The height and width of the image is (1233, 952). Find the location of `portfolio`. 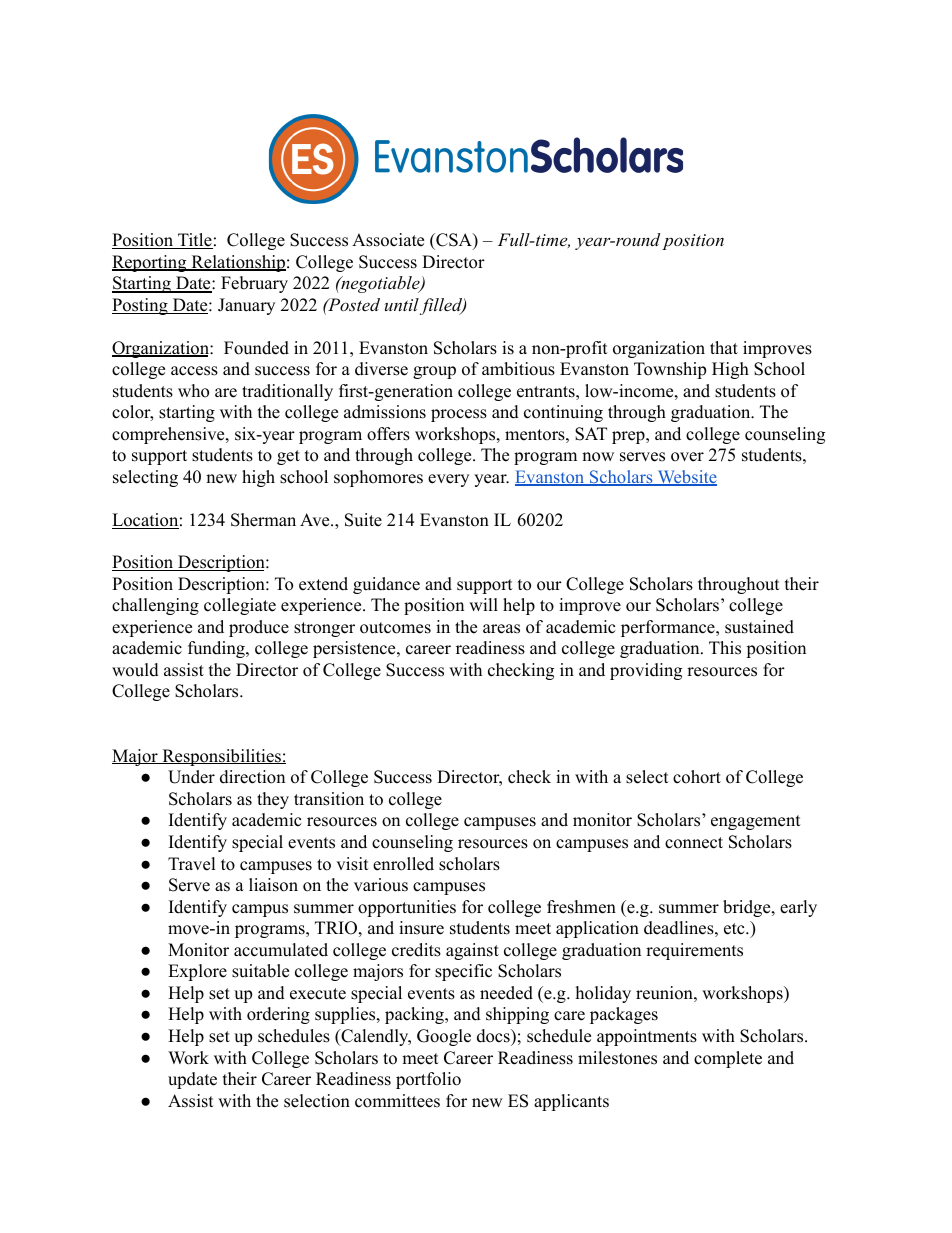

portfolio is located at coordinates (428, 1080).
